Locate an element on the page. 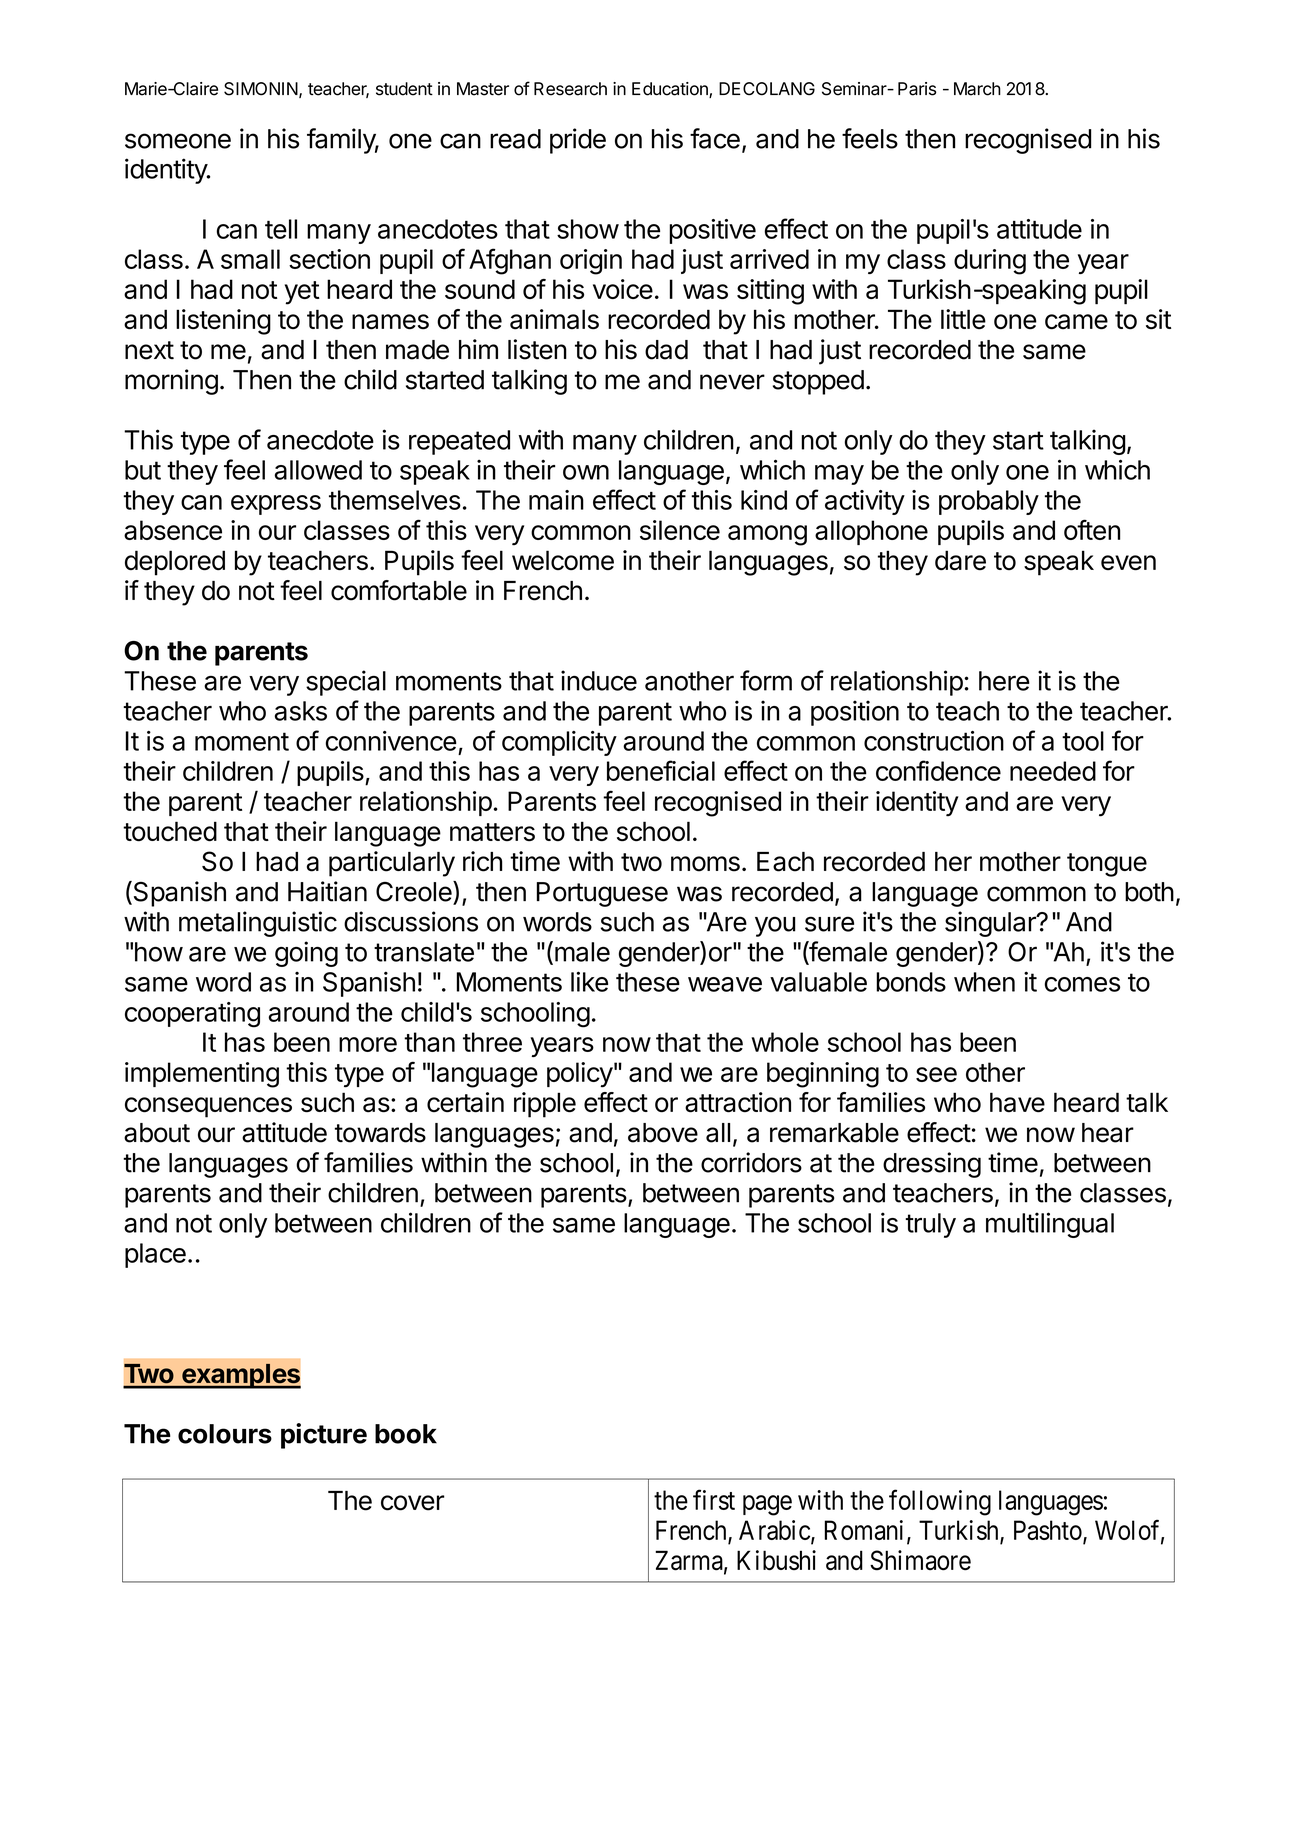  probably is located at coordinates (989, 502).
